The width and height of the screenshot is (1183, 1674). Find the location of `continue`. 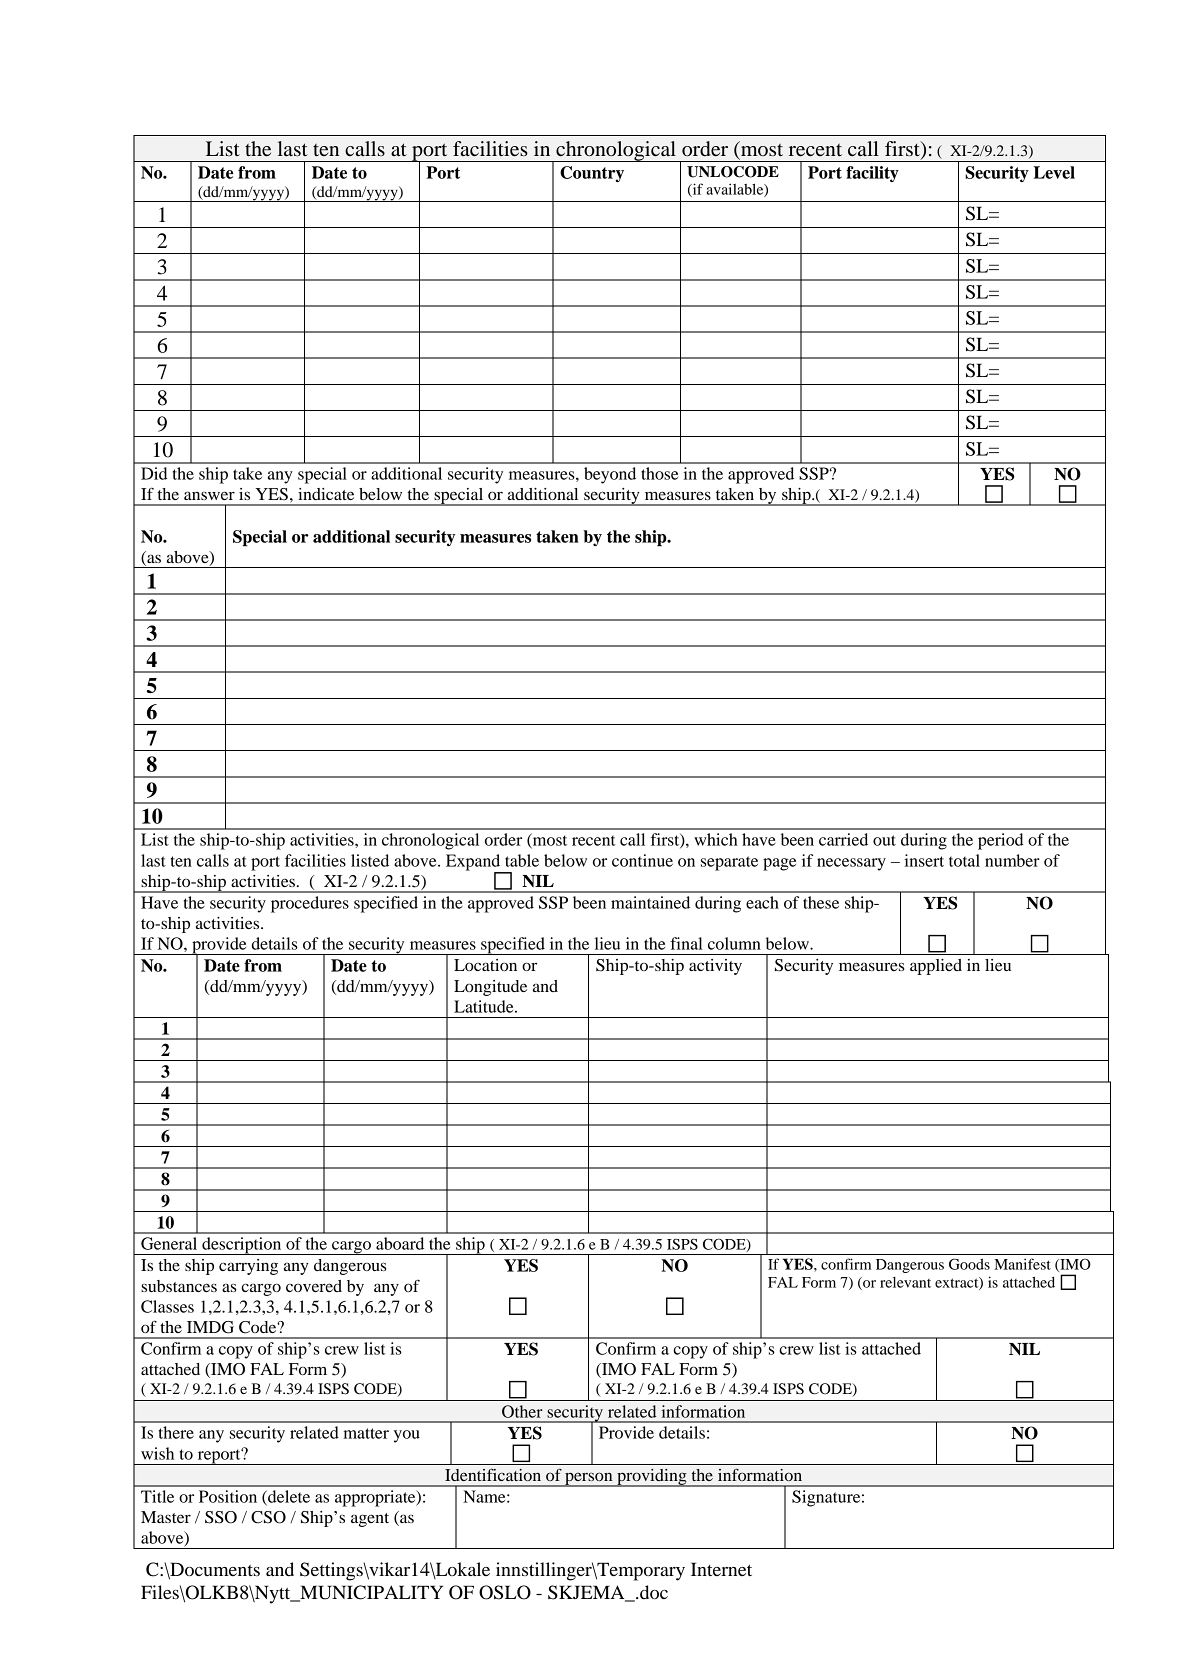

continue is located at coordinates (642, 860).
